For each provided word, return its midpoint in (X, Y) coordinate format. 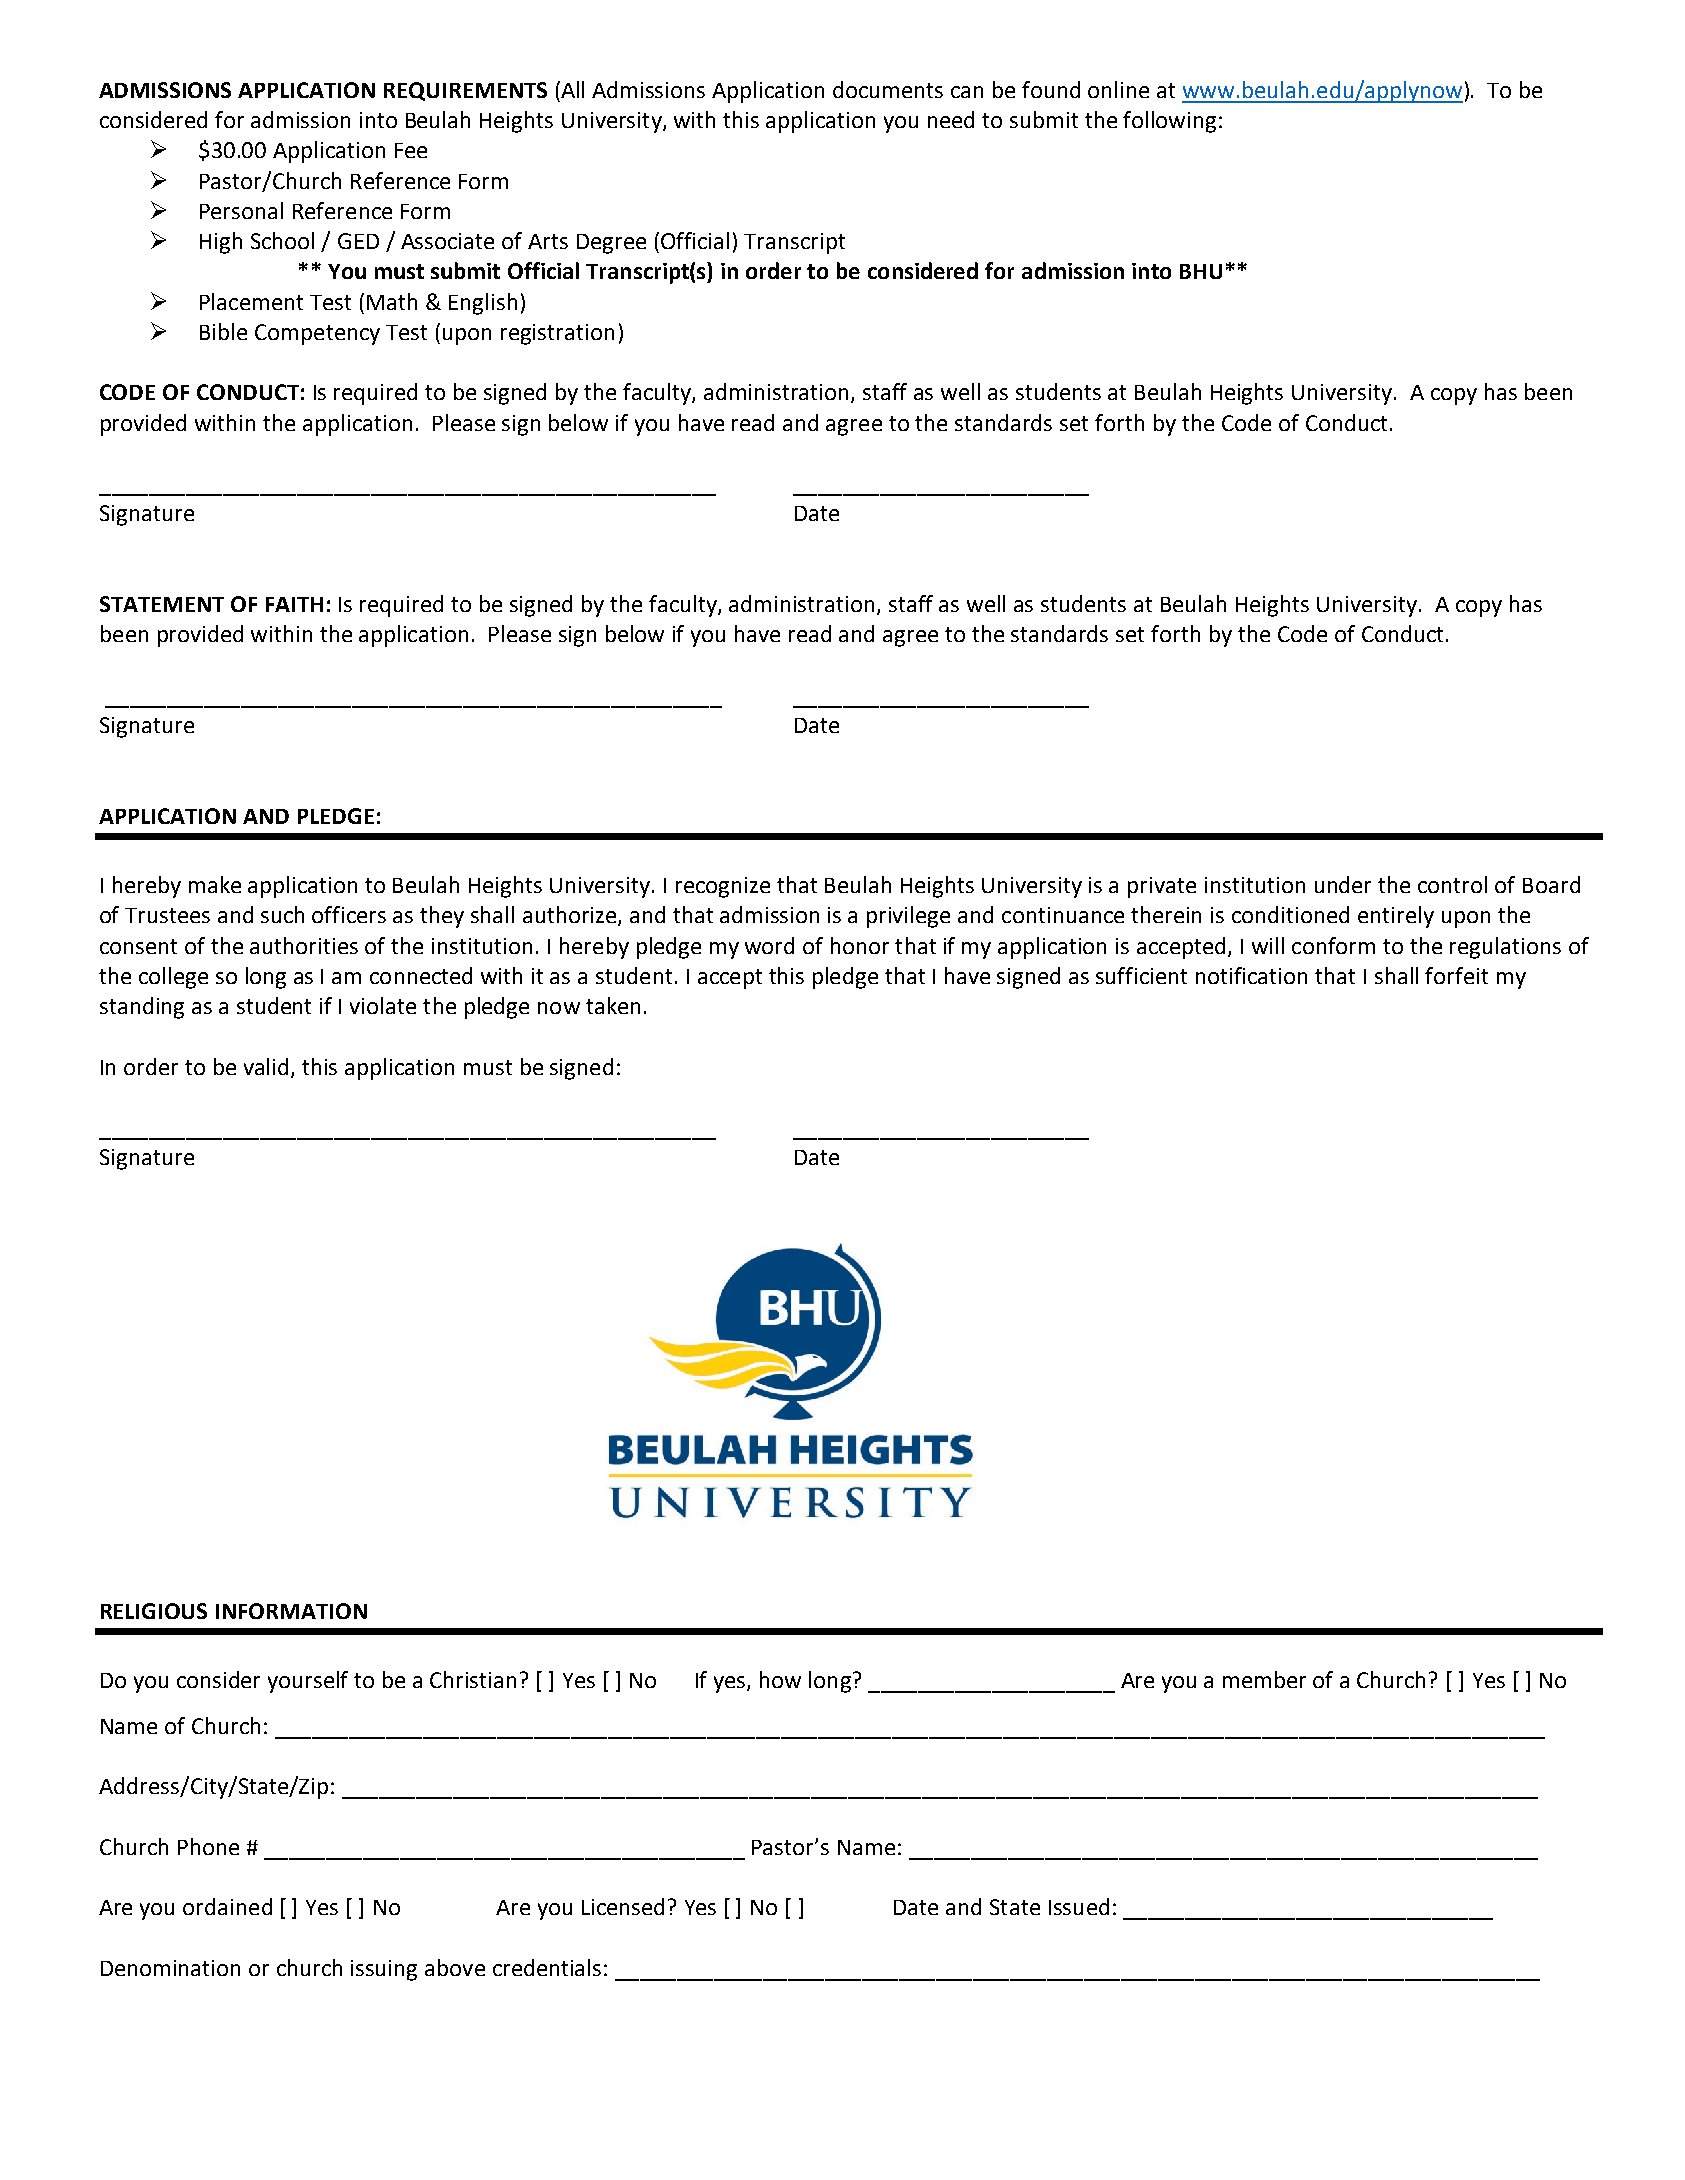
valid (266, 1066)
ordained (227, 1906)
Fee (411, 150)
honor (860, 945)
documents (888, 89)
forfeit (1456, 975)
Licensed (623, 1906)
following (1169, 122)
